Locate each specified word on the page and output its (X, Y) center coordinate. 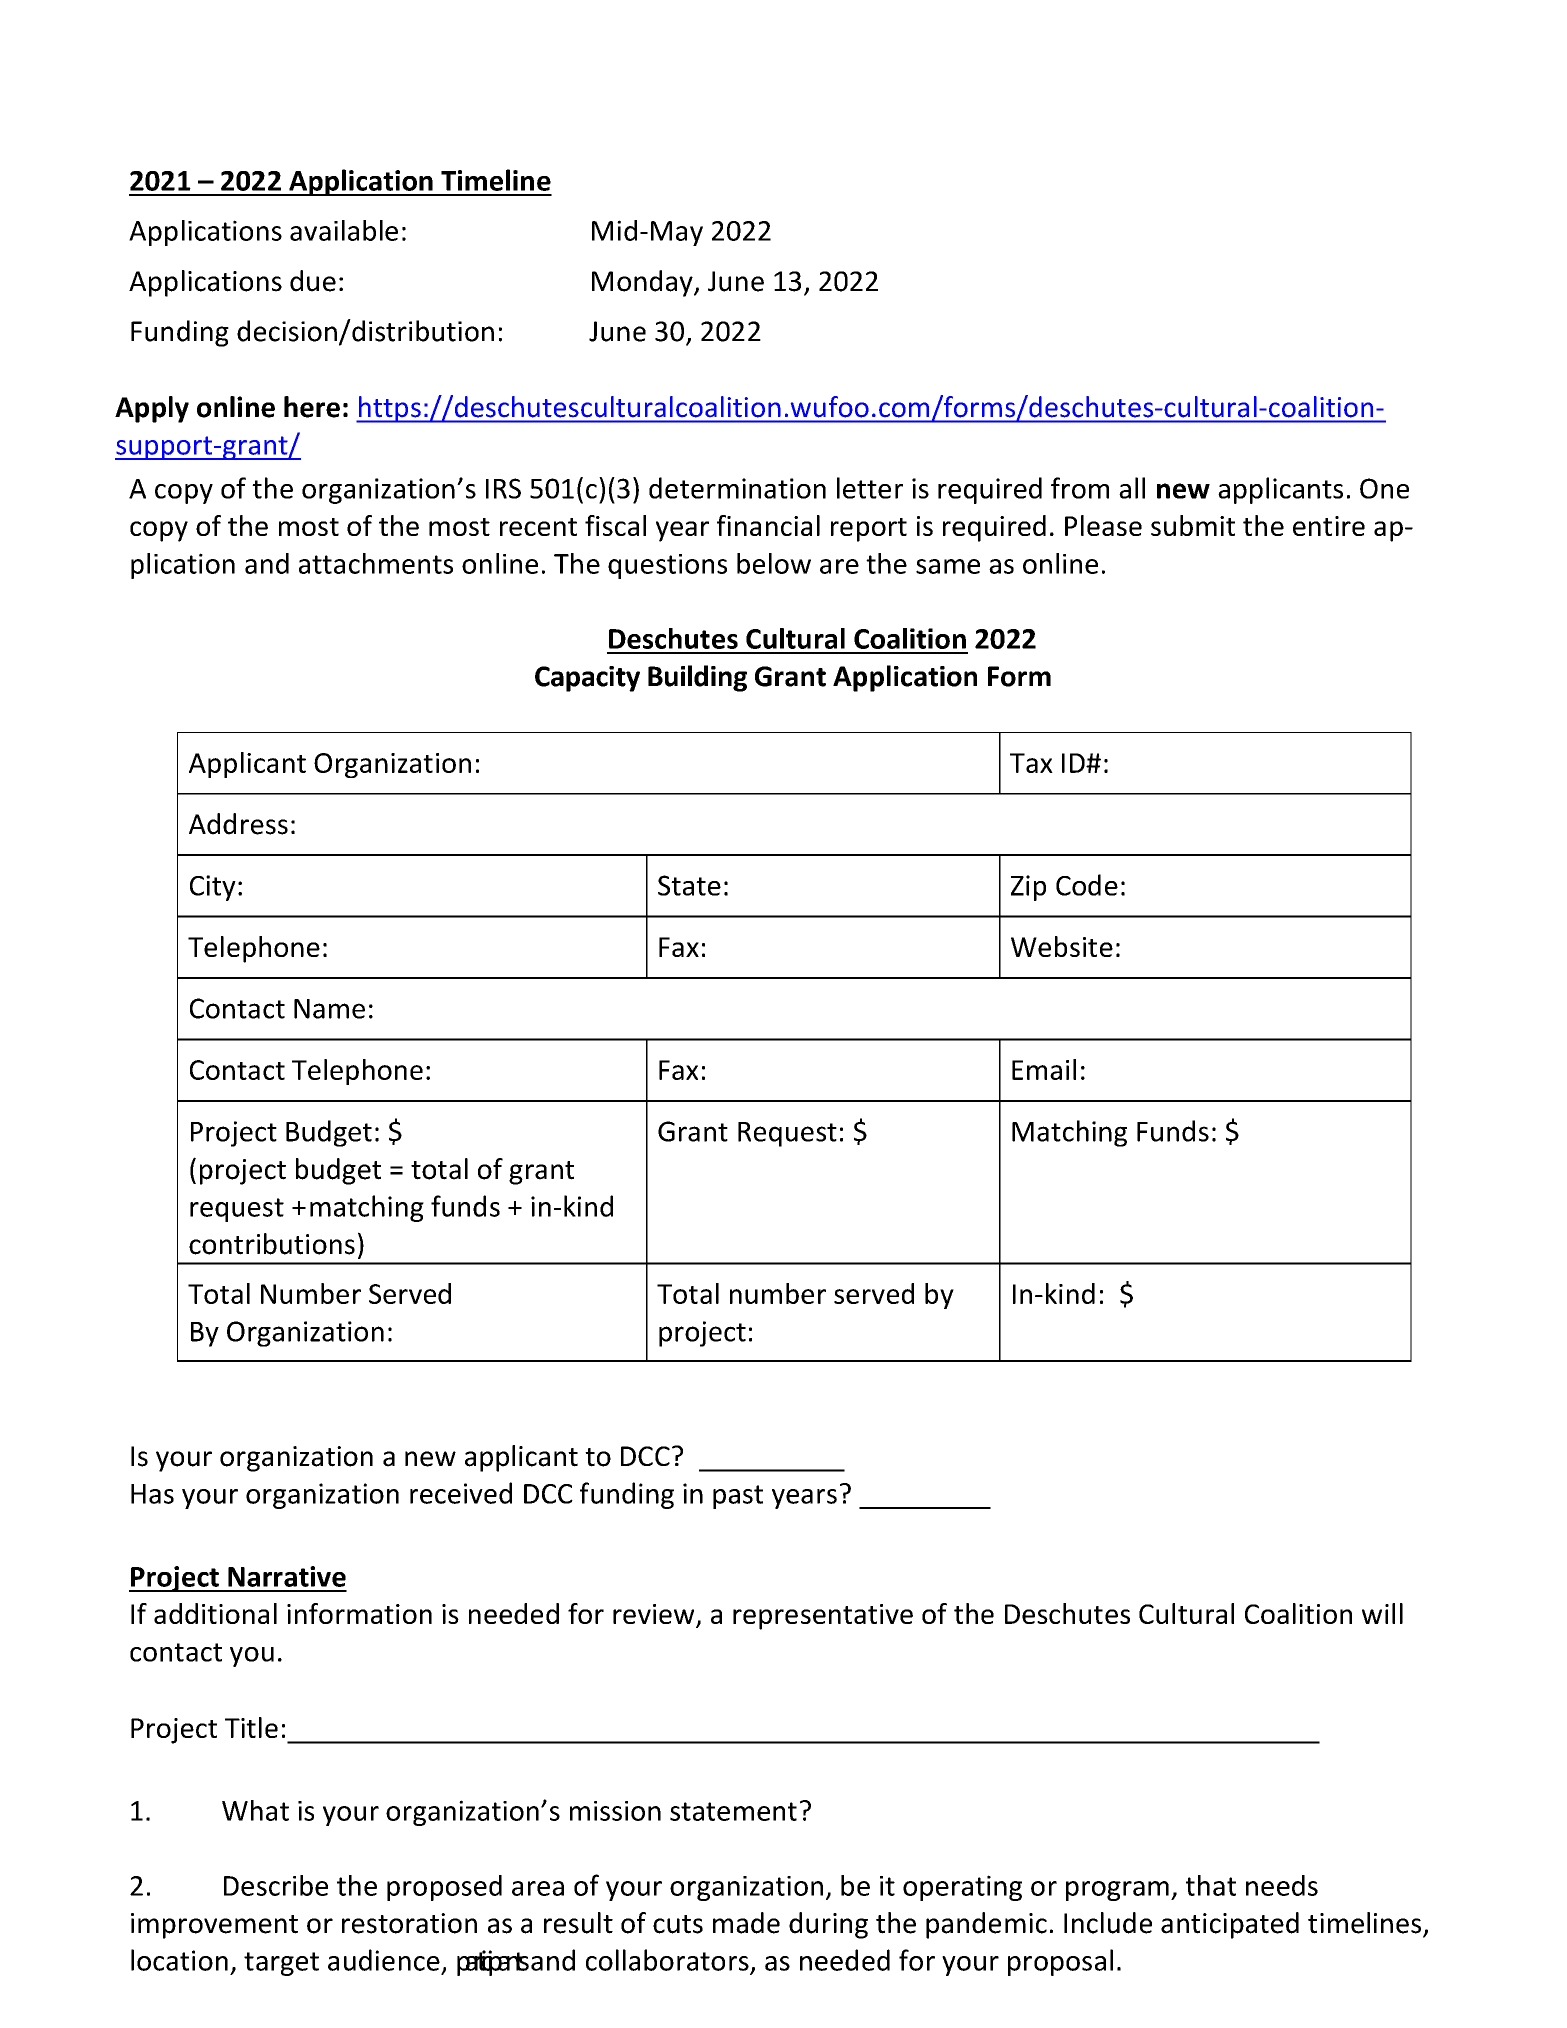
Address (238, 824)
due (313, 281)
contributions (272, 1244)
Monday (643, 283)
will (1382, 1613)
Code (1087, 885)
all (1132, 488)
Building (697, 678)
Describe (276, 1885)
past (738, 1497)
